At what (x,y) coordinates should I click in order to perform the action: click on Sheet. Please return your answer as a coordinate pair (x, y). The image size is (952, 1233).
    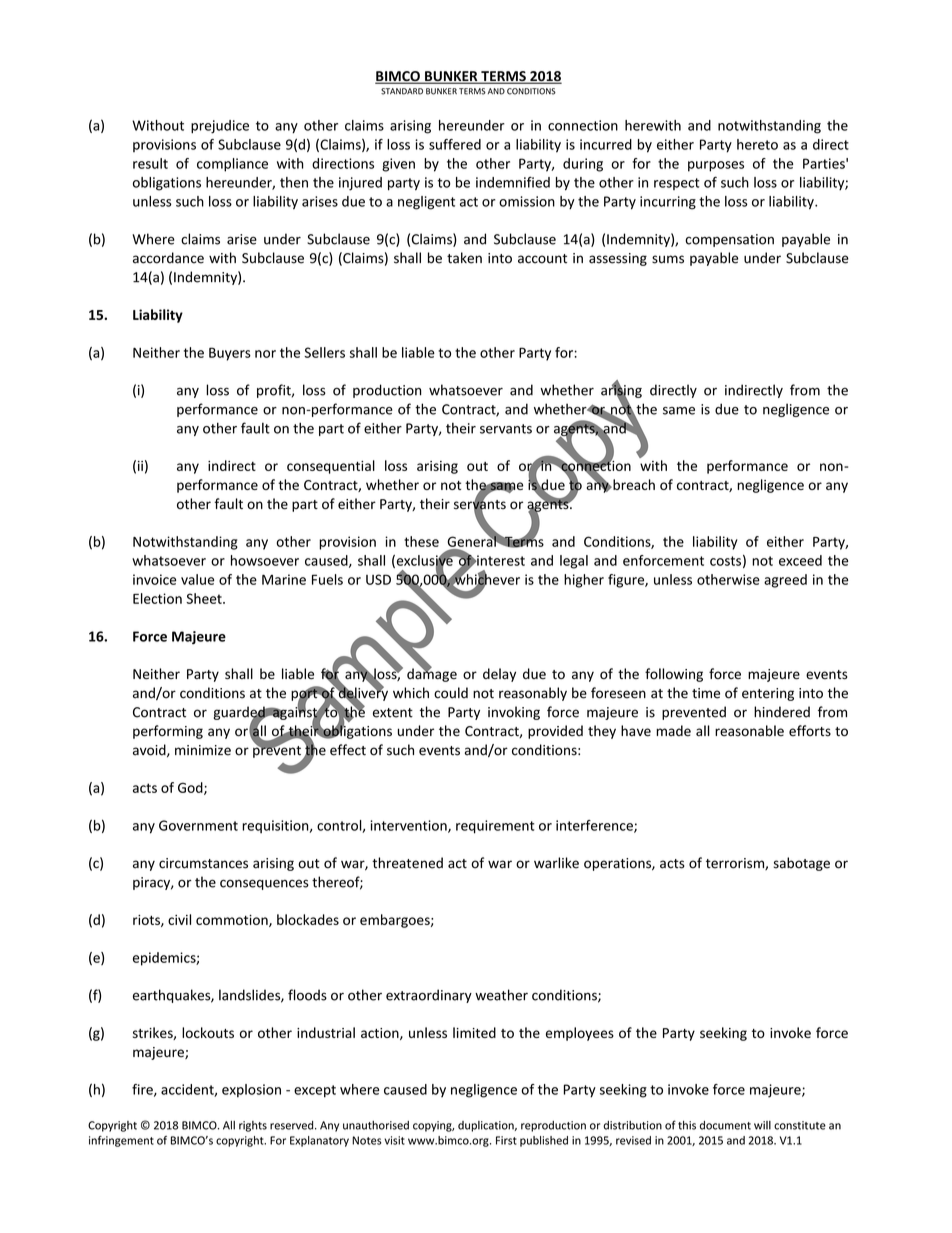
    Looking at the image, I should click on (205, 598).
